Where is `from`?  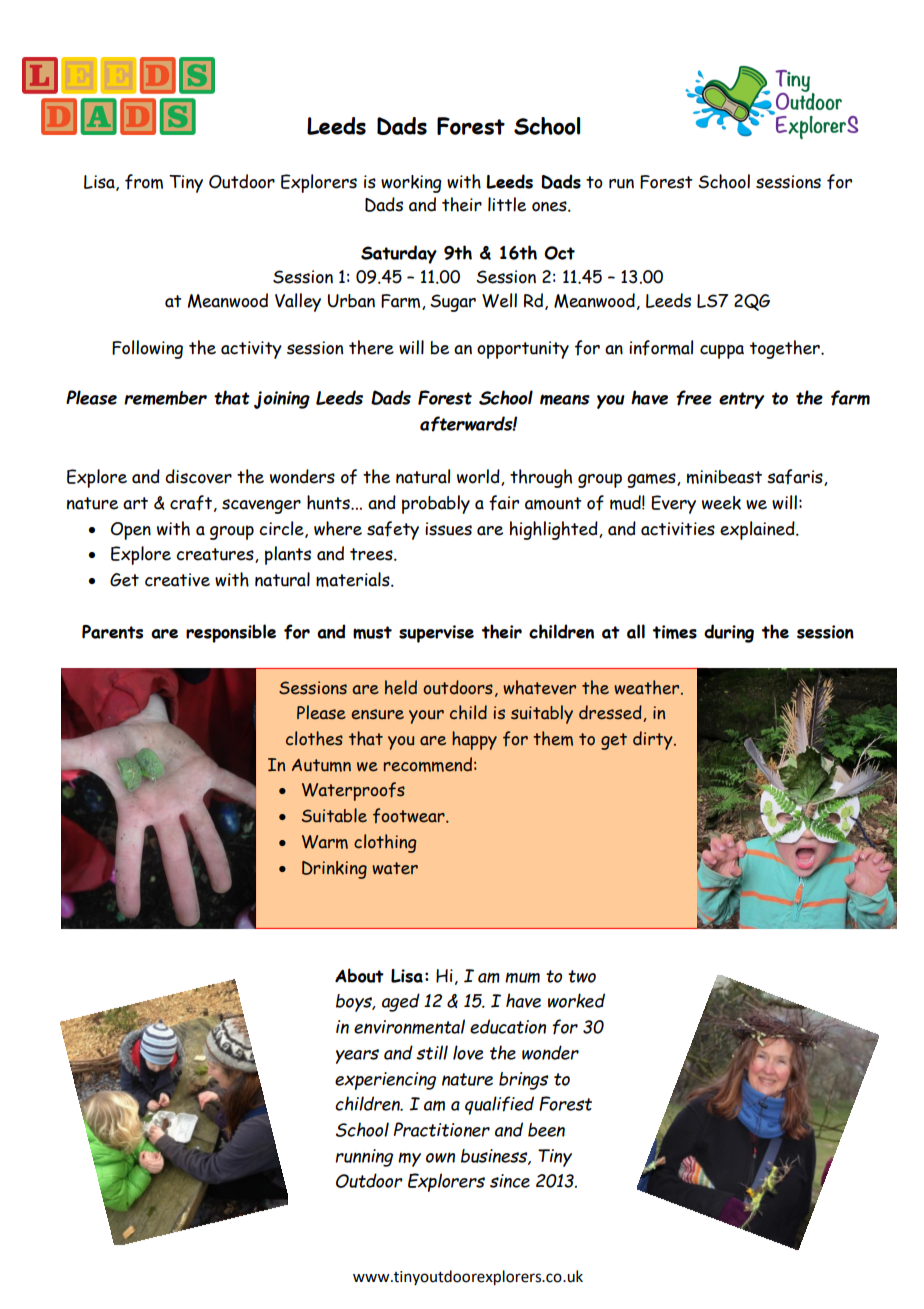 from is located at coordinates (144, 182).
